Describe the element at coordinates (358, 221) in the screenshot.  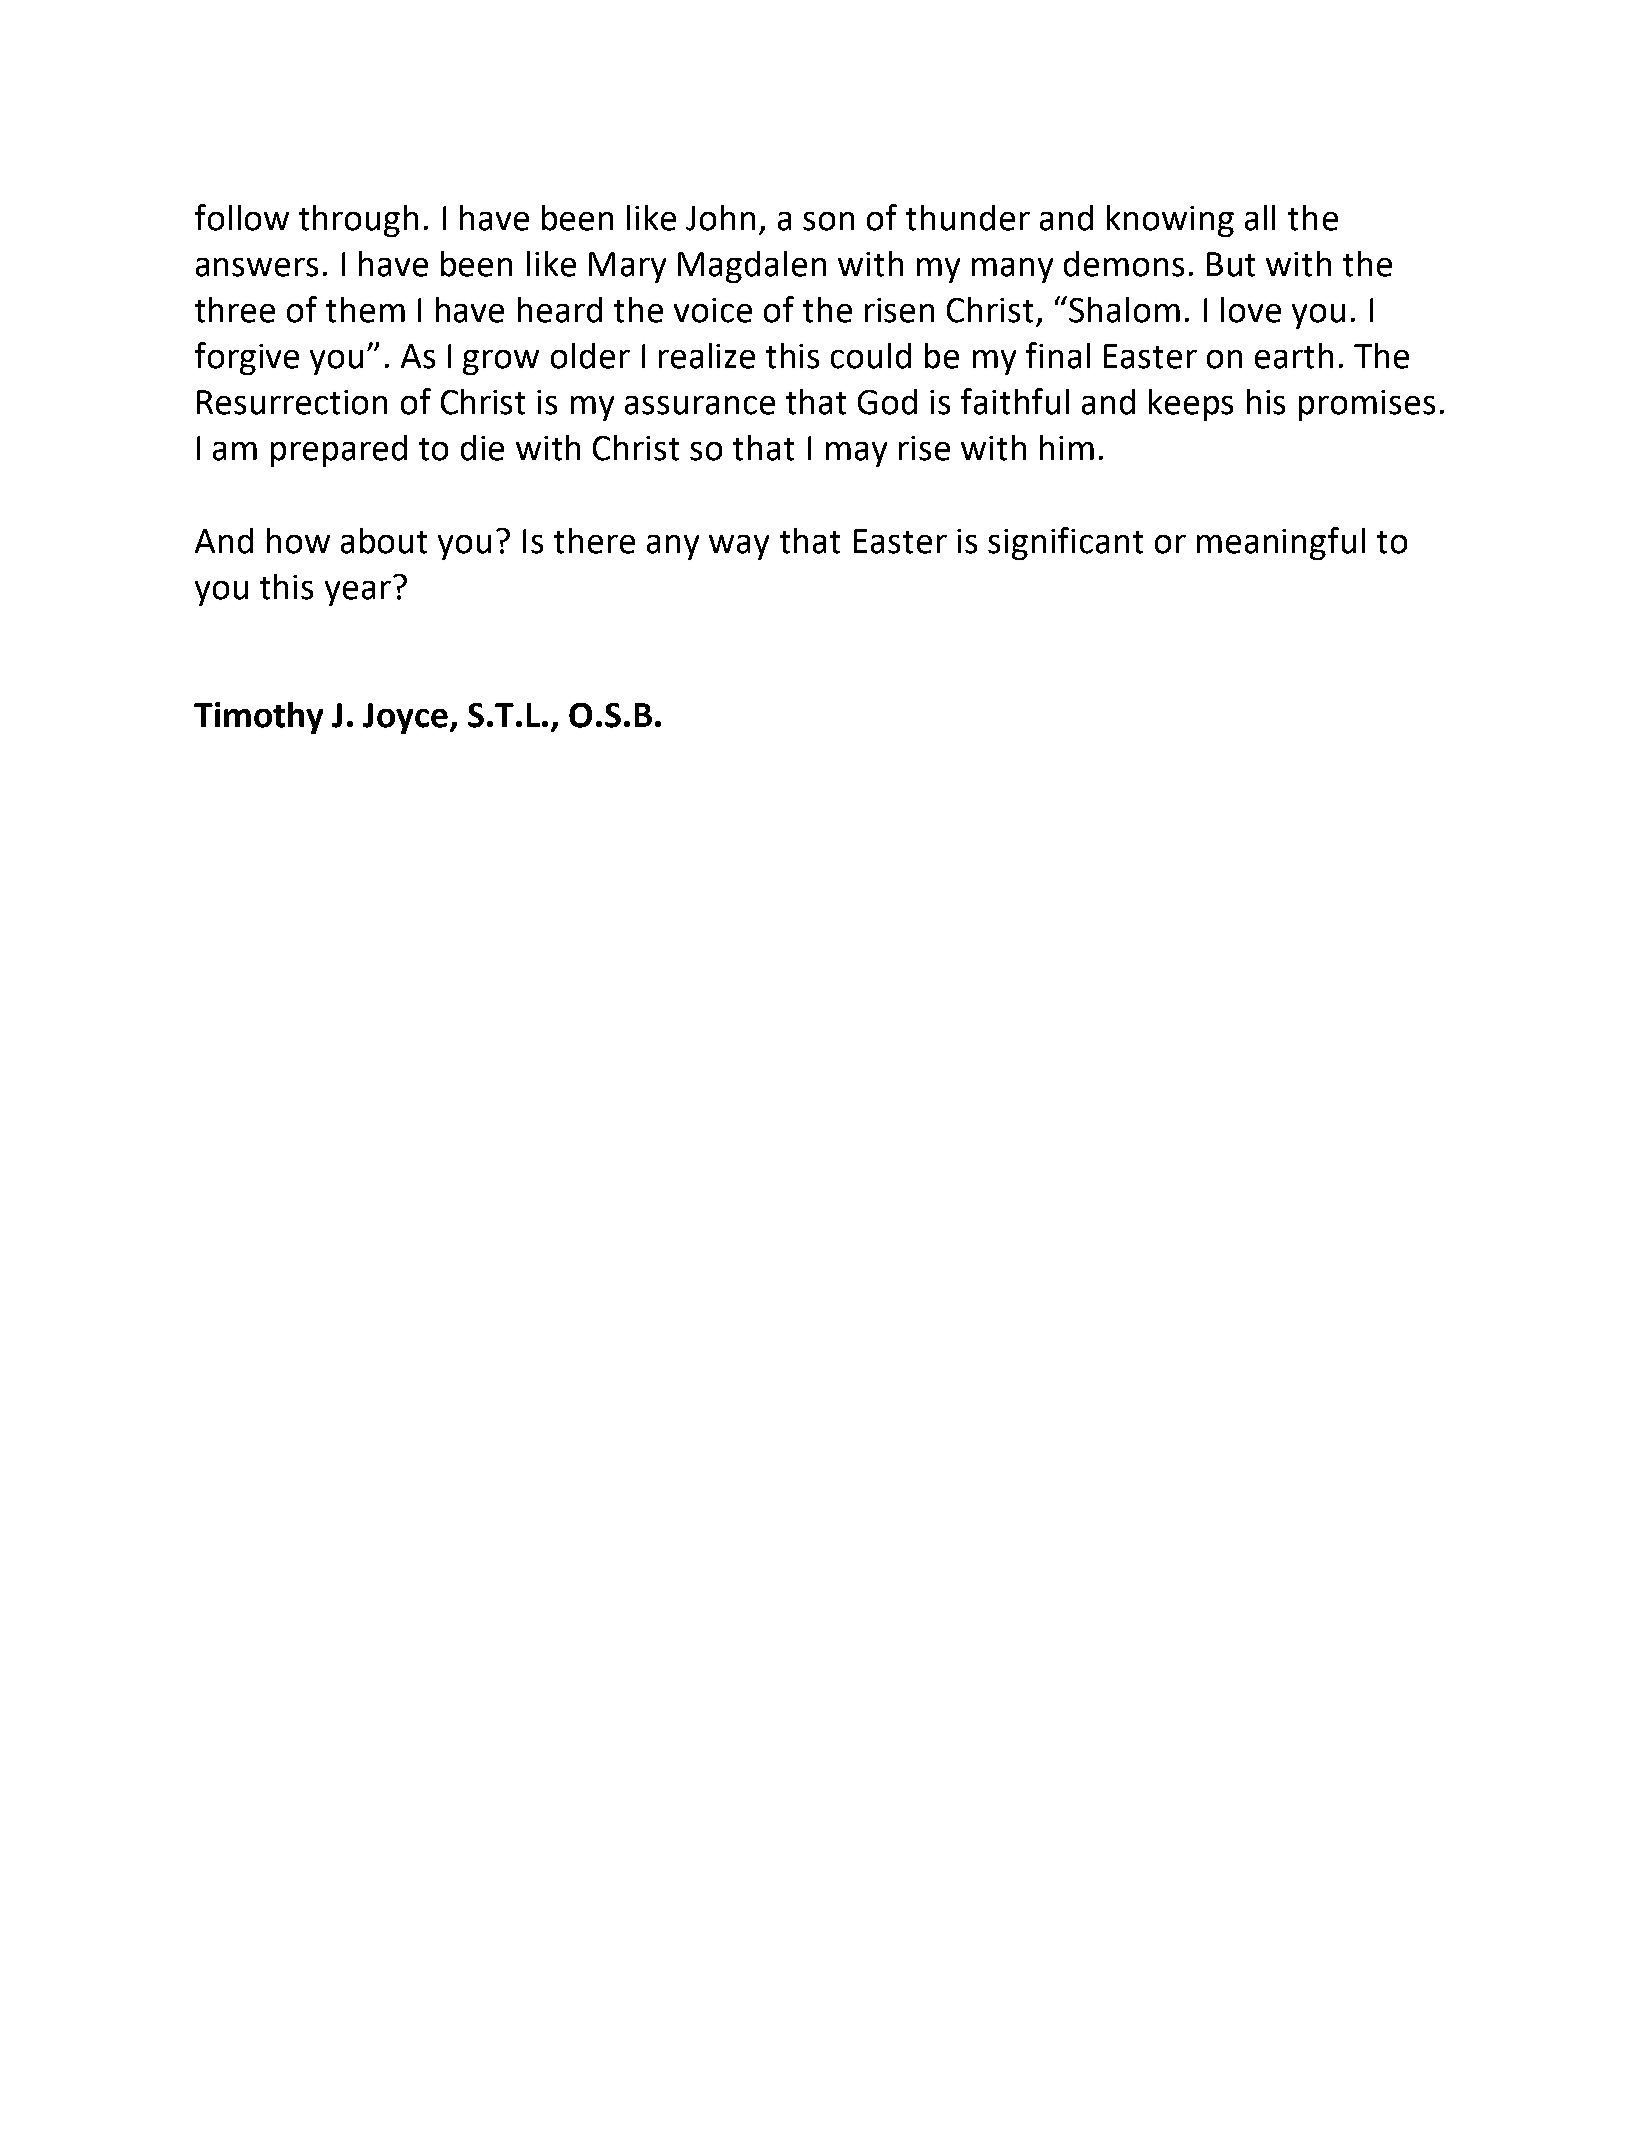
I see `through` at that location.
